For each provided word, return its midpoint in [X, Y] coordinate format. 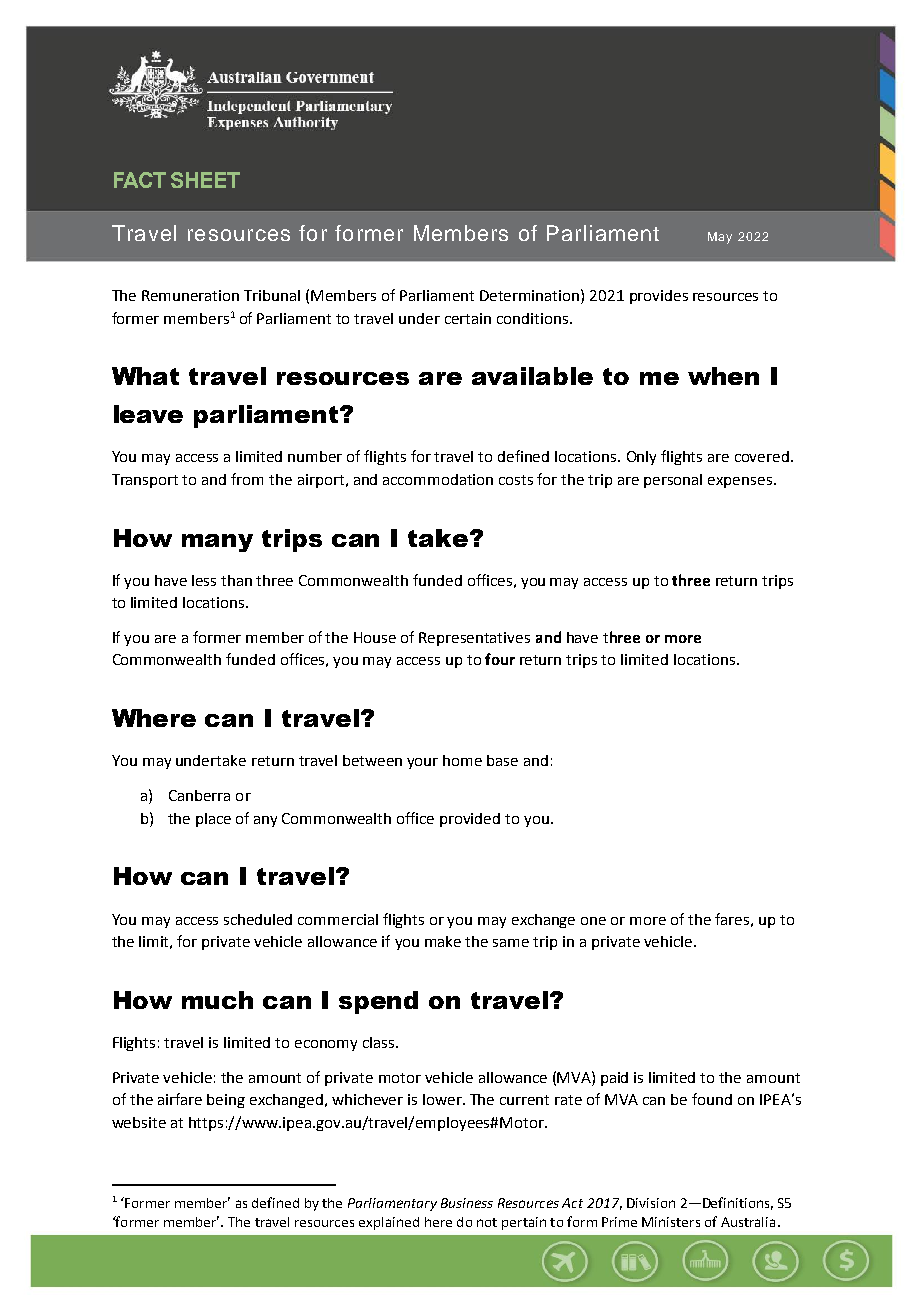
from [247, 479]
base [502, 760]
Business [467, 1203]
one [593, 921]
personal [673, 481]
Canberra [199, 795]
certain [468, 318]
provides [659, 297]
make [443, 941]
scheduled [258, 919]
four [500, 659]
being [226, 1101]
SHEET [205, 180]
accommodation [438, 479]
